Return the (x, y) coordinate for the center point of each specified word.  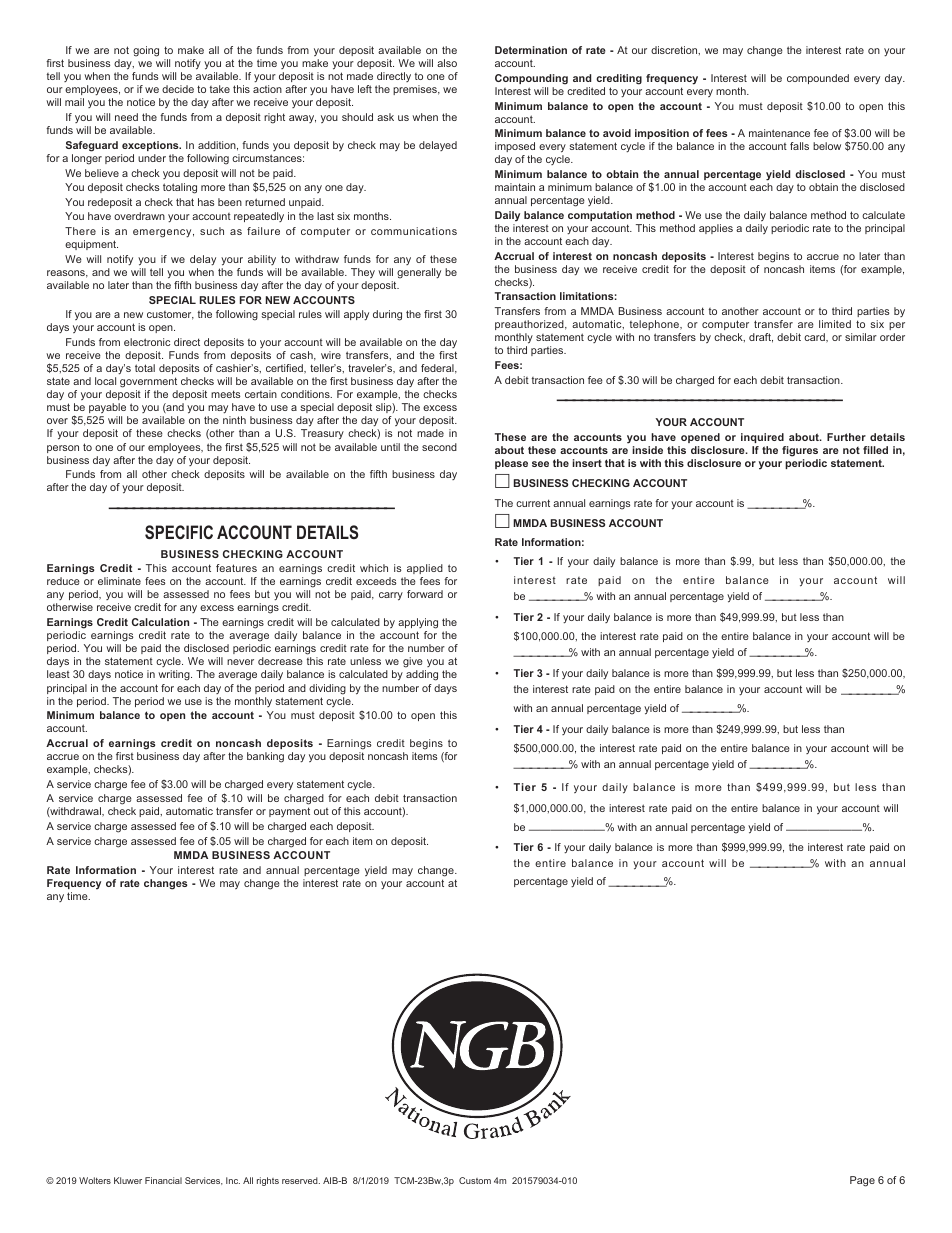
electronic (147, 342)
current (533, 503)
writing (175, 675)
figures (800, 451)
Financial (163, 1180)
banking (265, 757)
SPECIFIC (179, 532)
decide (178, 89)
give (413, 664)
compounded (818, 79)
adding (422, 675)
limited (835, 324)
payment (289, 812)
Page (862, 1181)
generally (419, 273)
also (447, 63)
